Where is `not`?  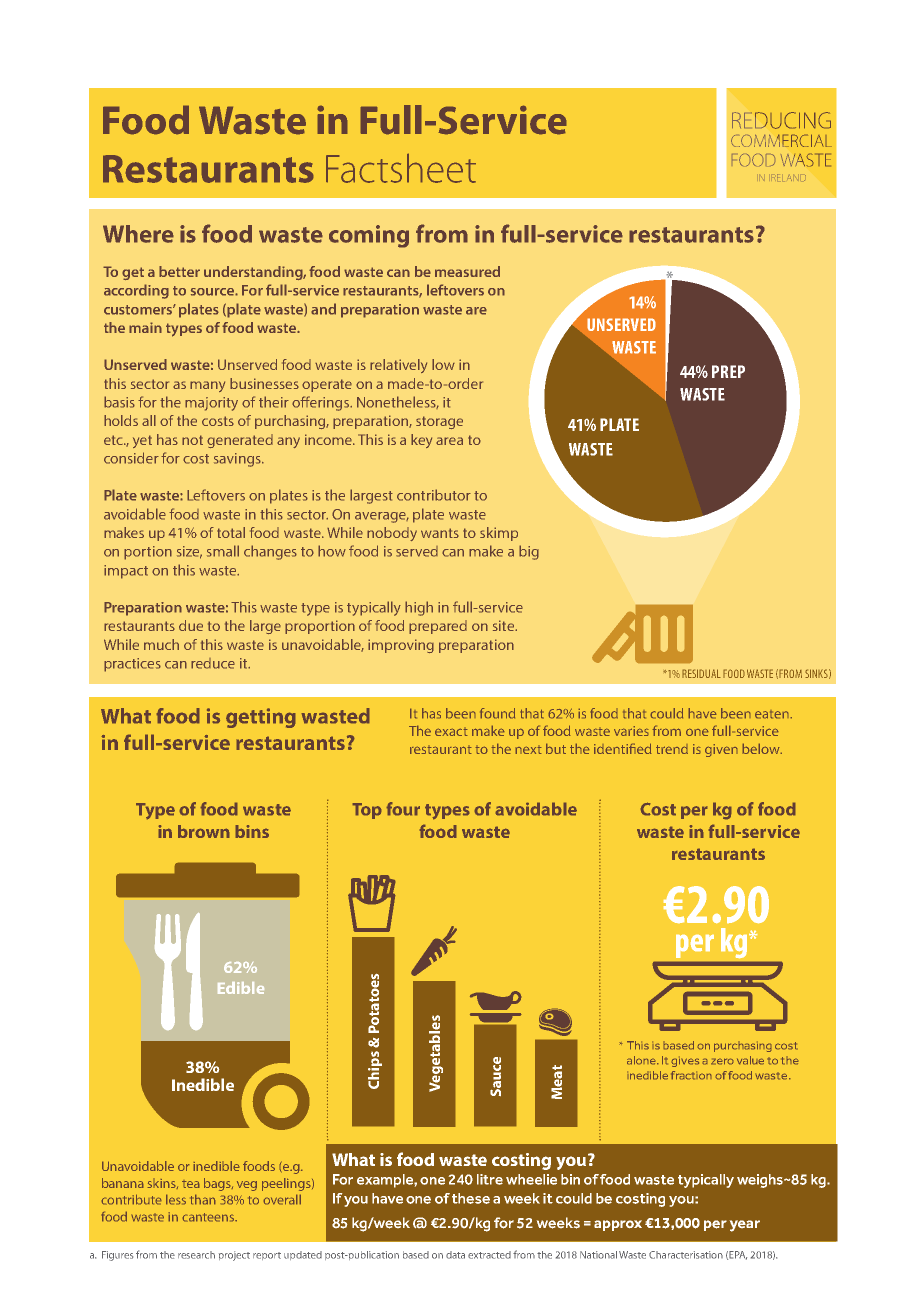
not is located at coordinates (192, 440).
